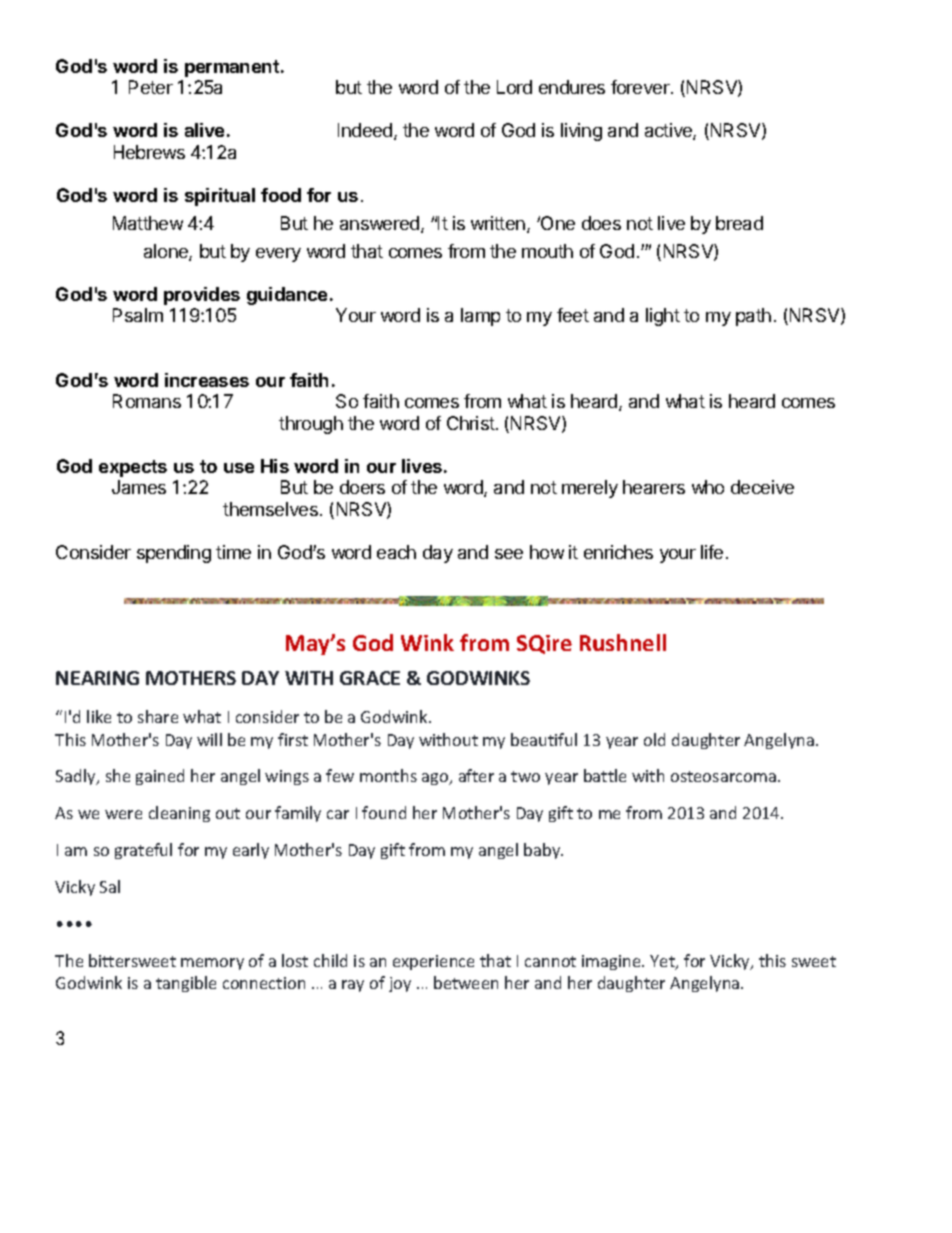 The image size is (952, 1233). What do you see at coordinates (663, 317) in the screenshot?
I see `light` at bounding box center [663, 317].
